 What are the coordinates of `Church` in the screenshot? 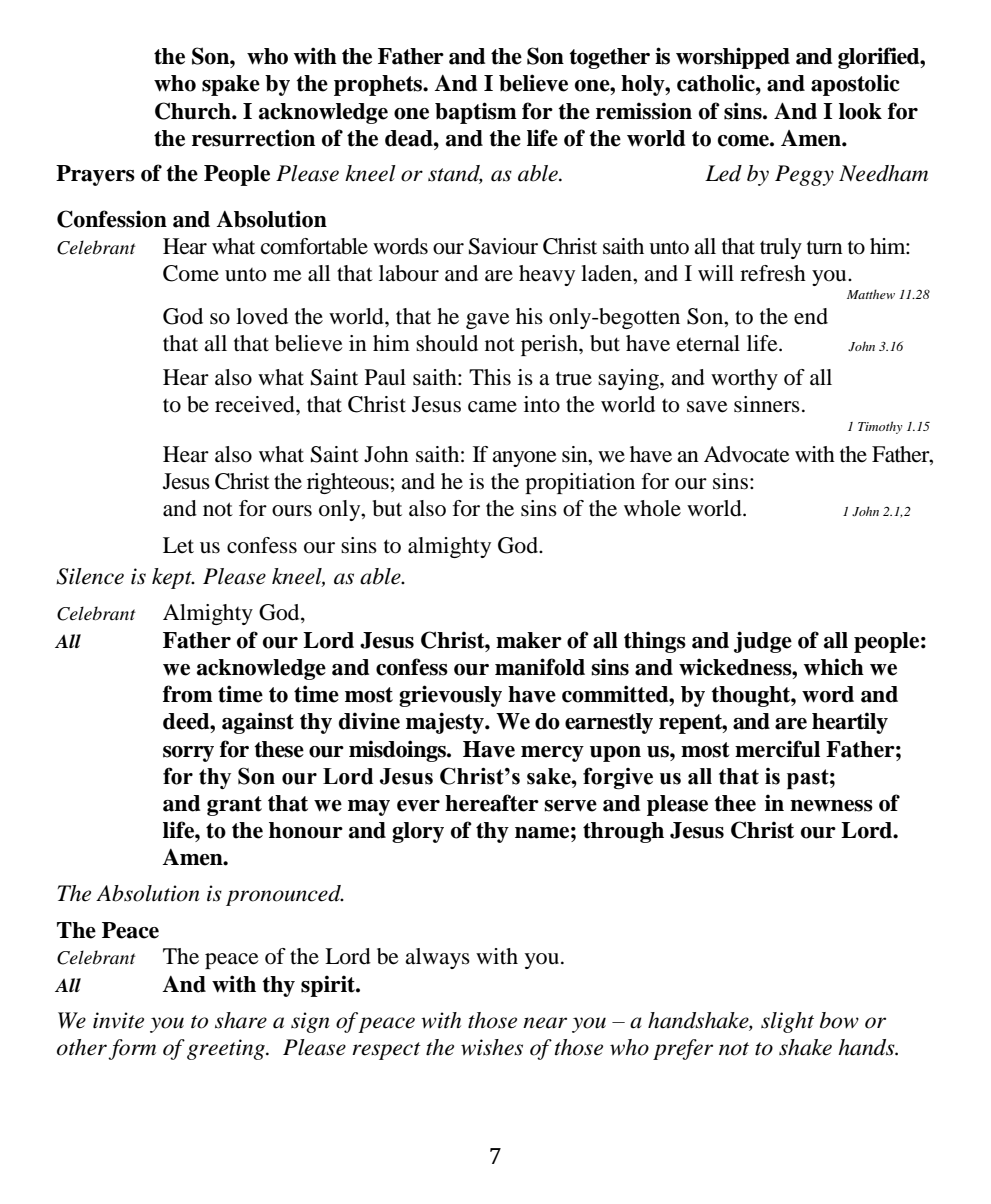 It's located at (194, 111).
